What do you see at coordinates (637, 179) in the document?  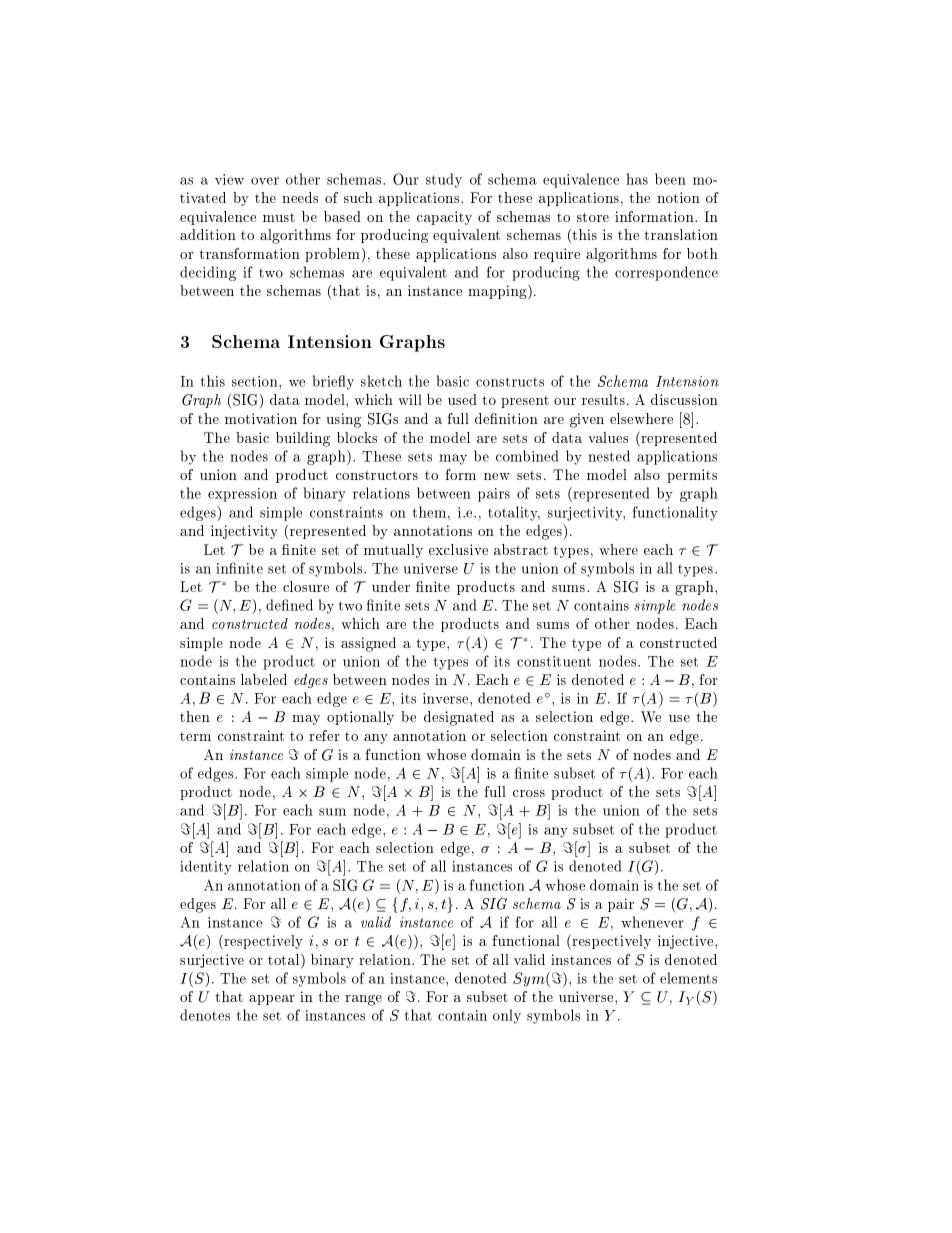 I see `has` at bounding box center [637, 179].
